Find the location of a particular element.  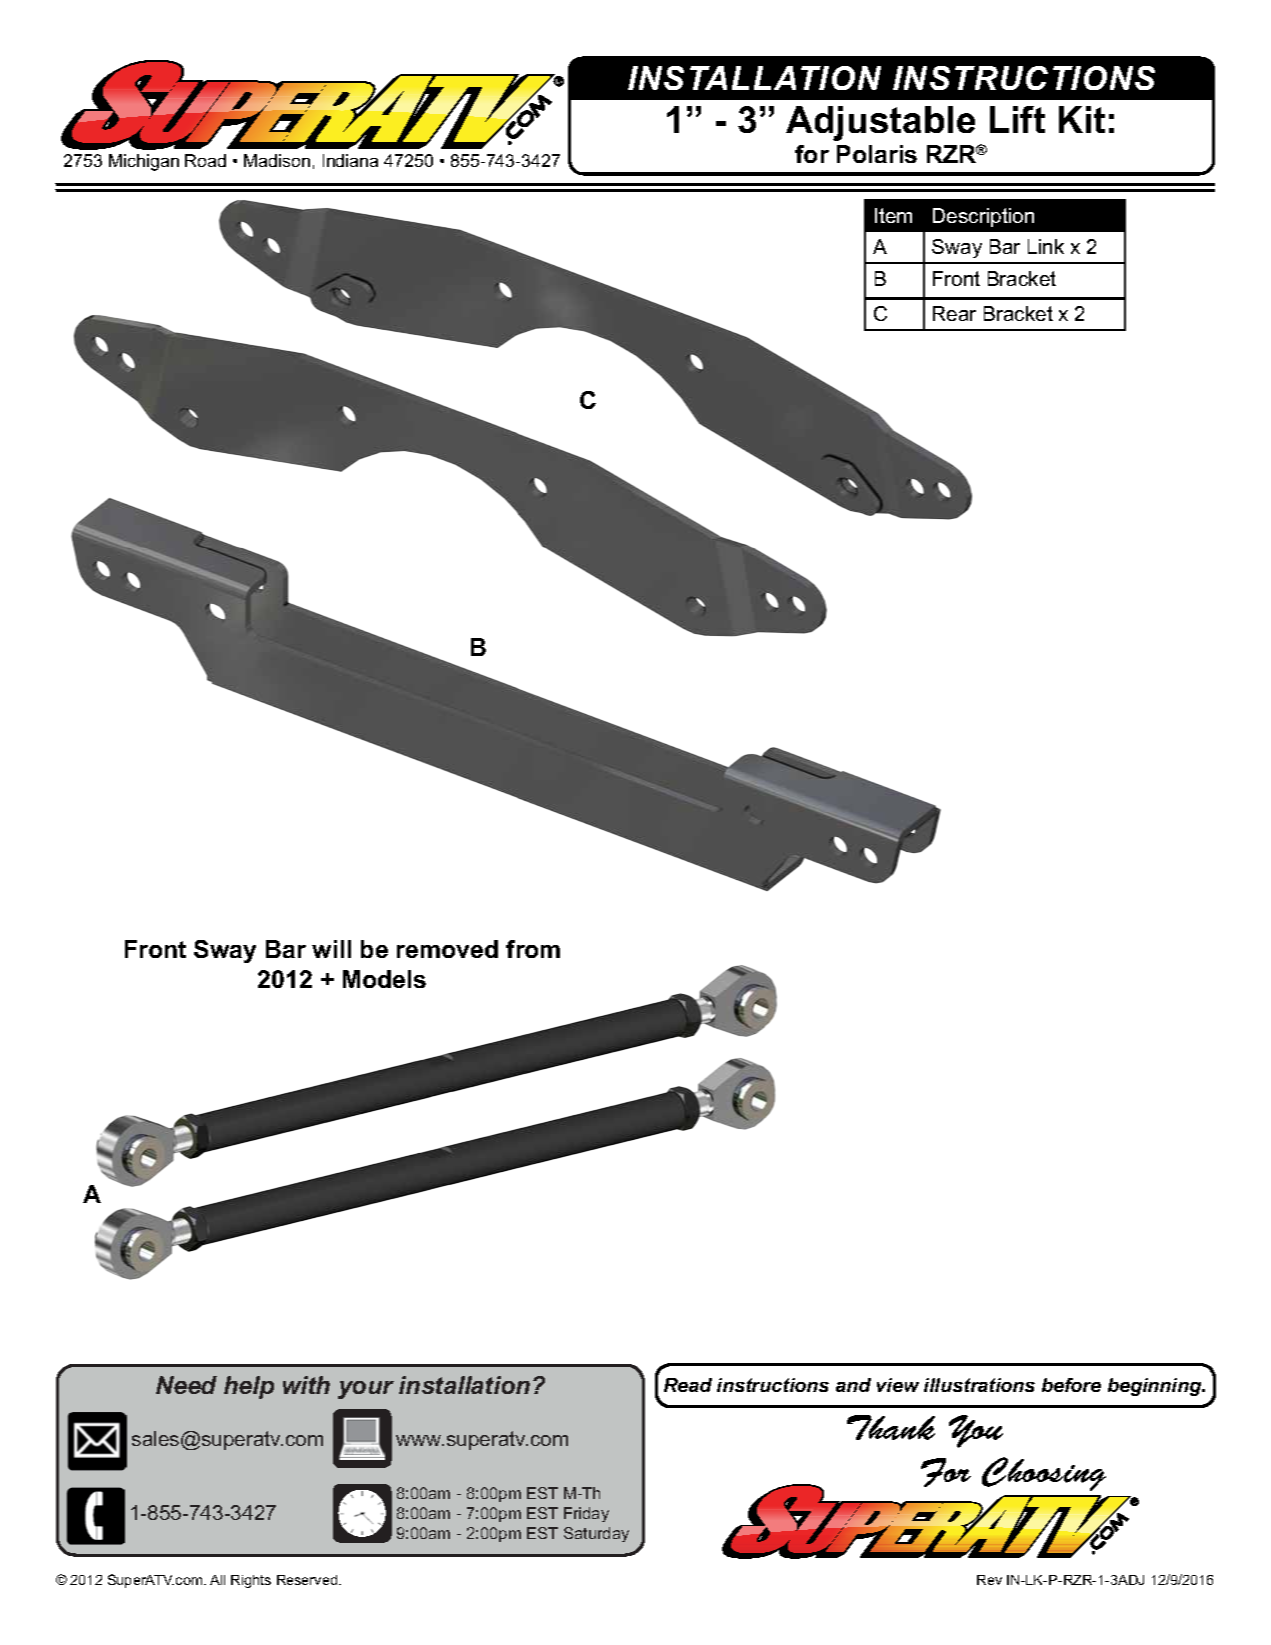

removed is located at coordinates (447, 949).
